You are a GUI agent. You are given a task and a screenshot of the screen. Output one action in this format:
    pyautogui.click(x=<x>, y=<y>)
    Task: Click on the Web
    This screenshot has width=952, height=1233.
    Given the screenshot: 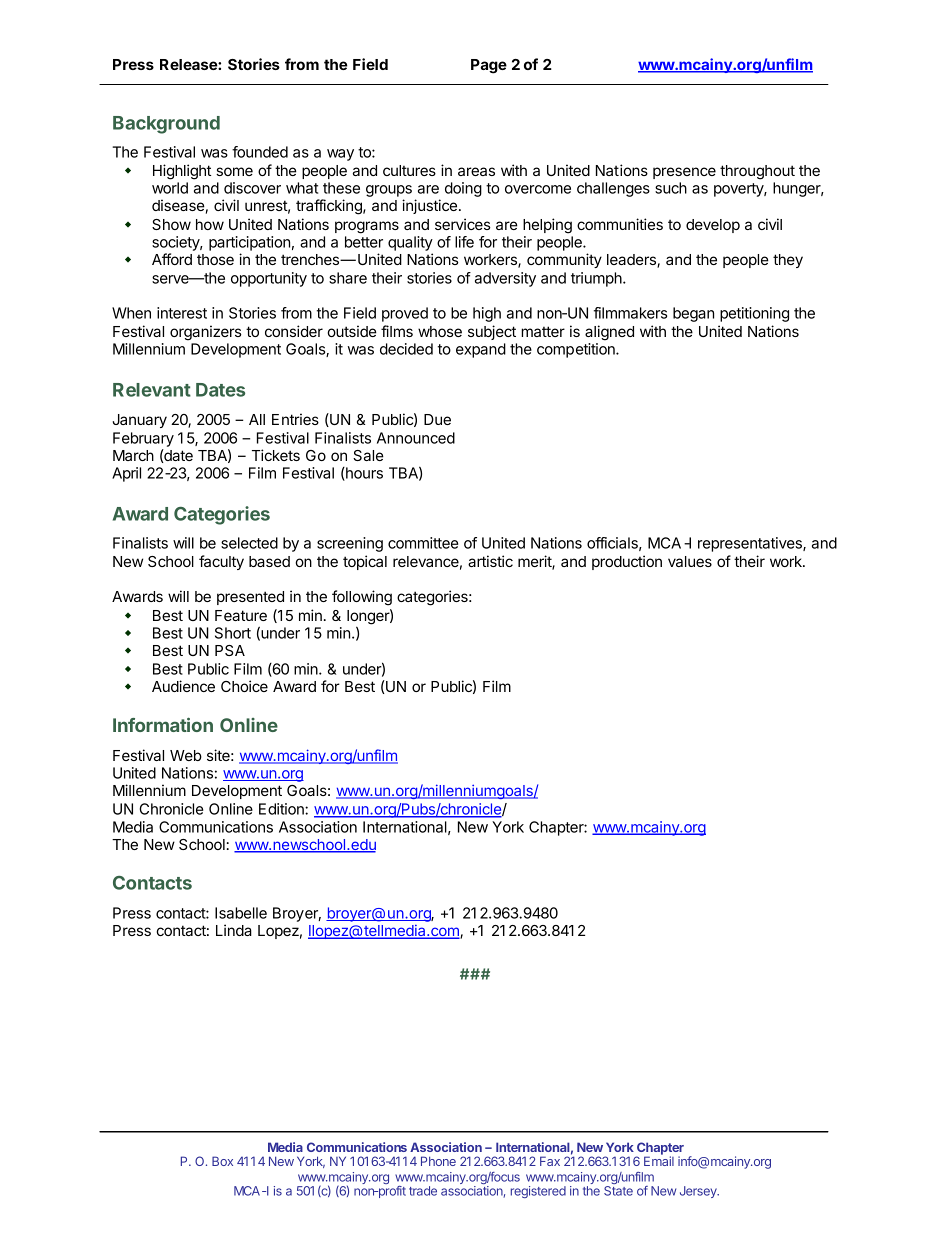 What is the action you would take?
    pyautogui.click(x=186, y=755)
